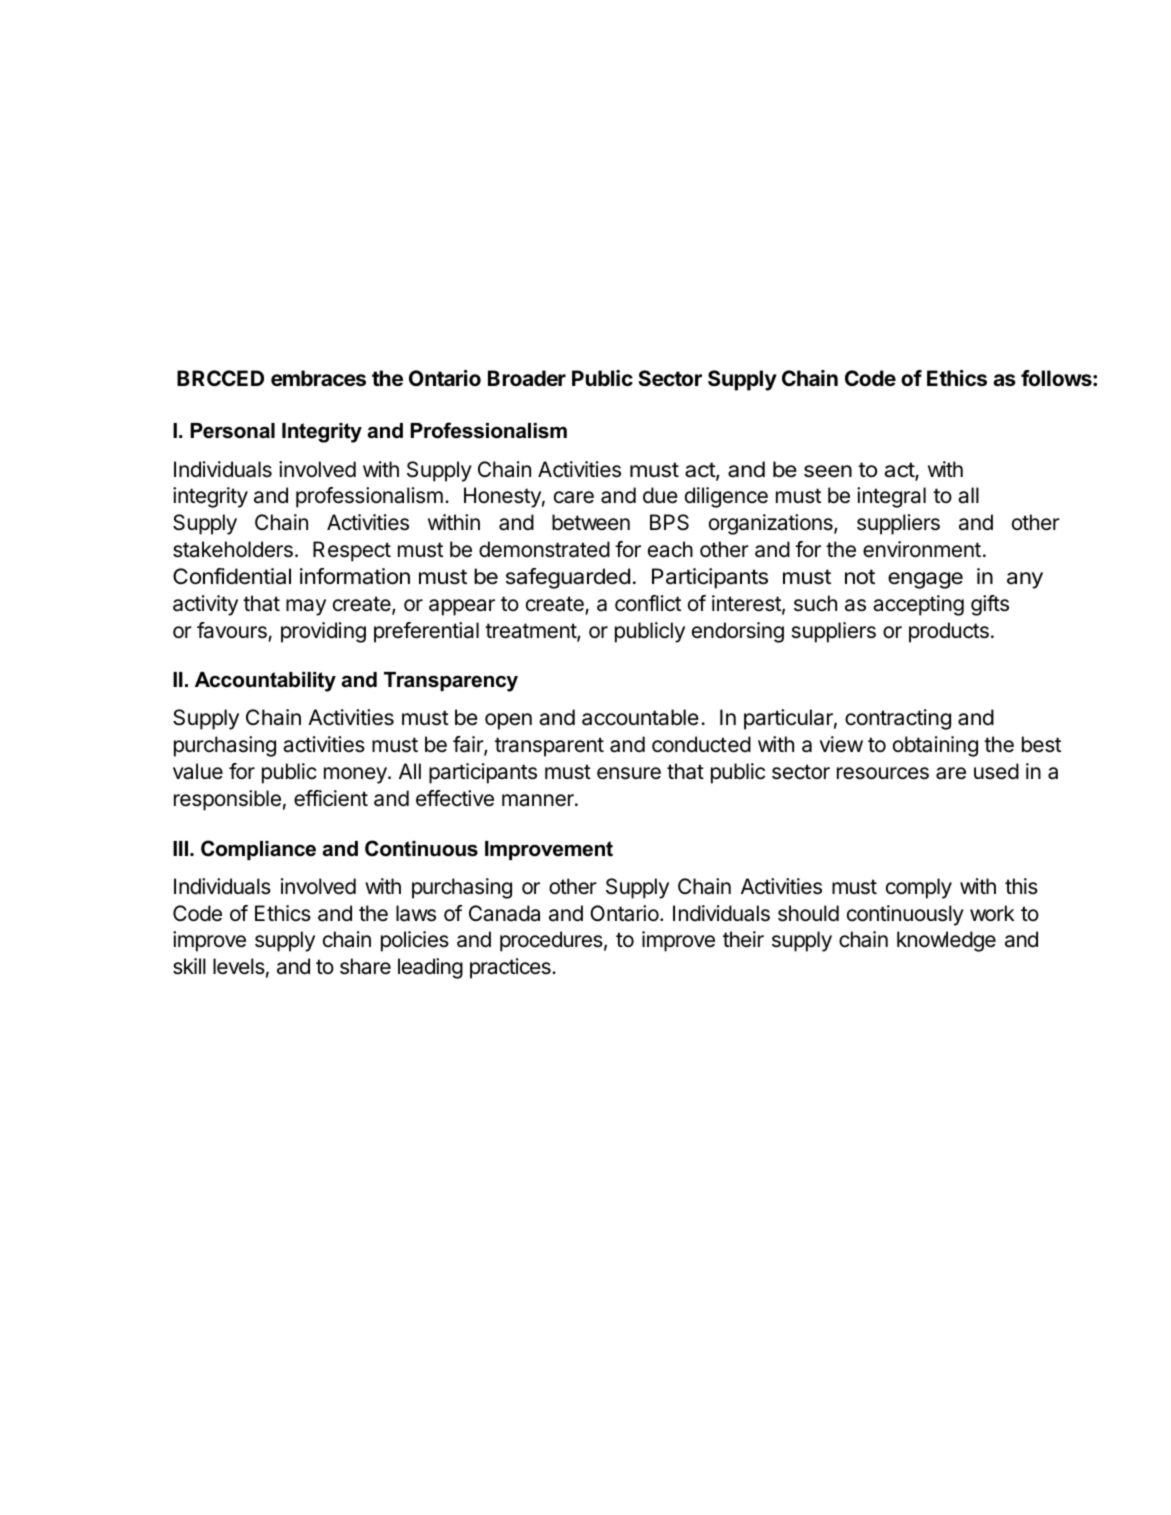 This image has height=1515, width=1171. I want to click on practices, so click(511, 968).
